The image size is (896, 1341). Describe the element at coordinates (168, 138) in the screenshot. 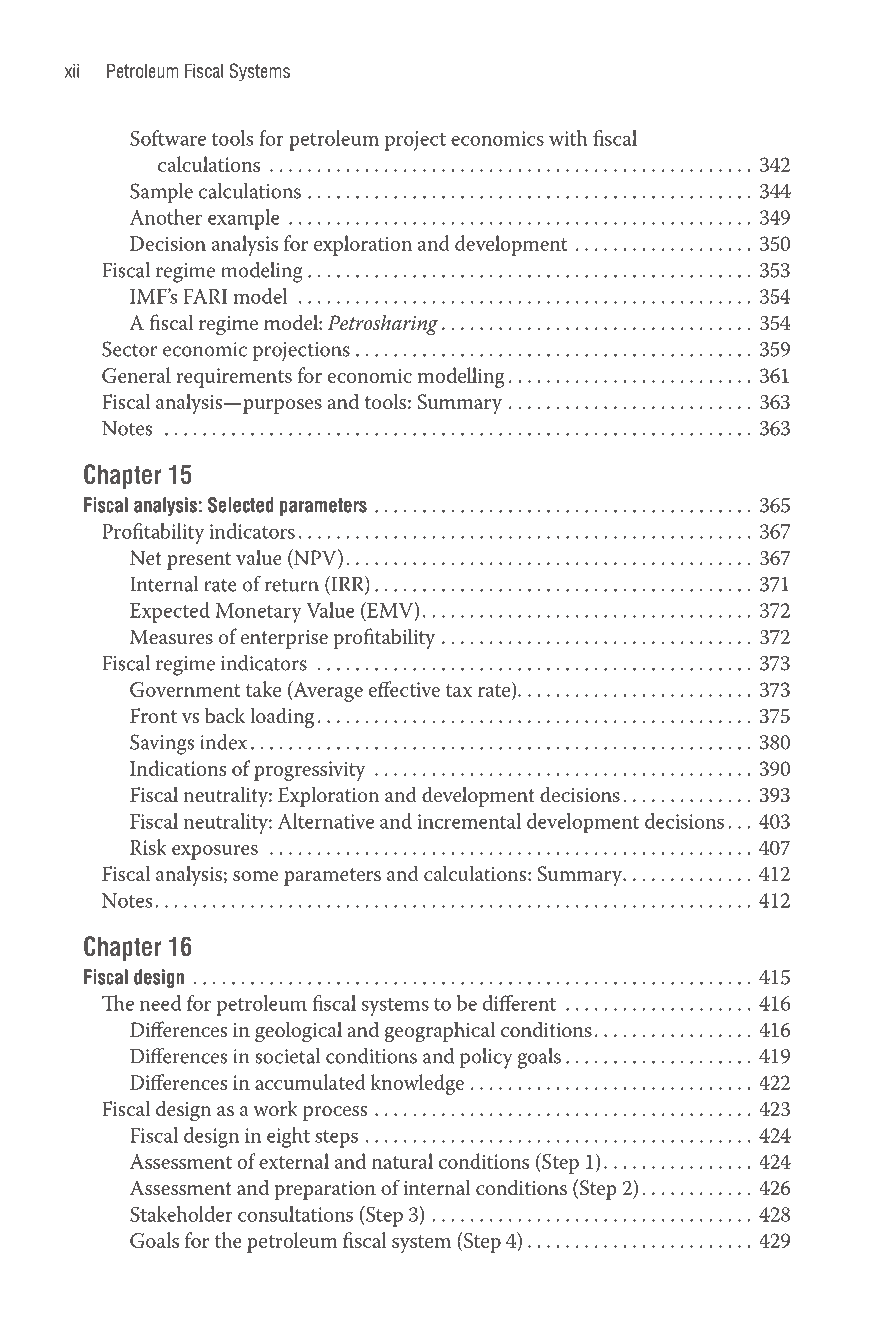

I see `Software` at that location.
